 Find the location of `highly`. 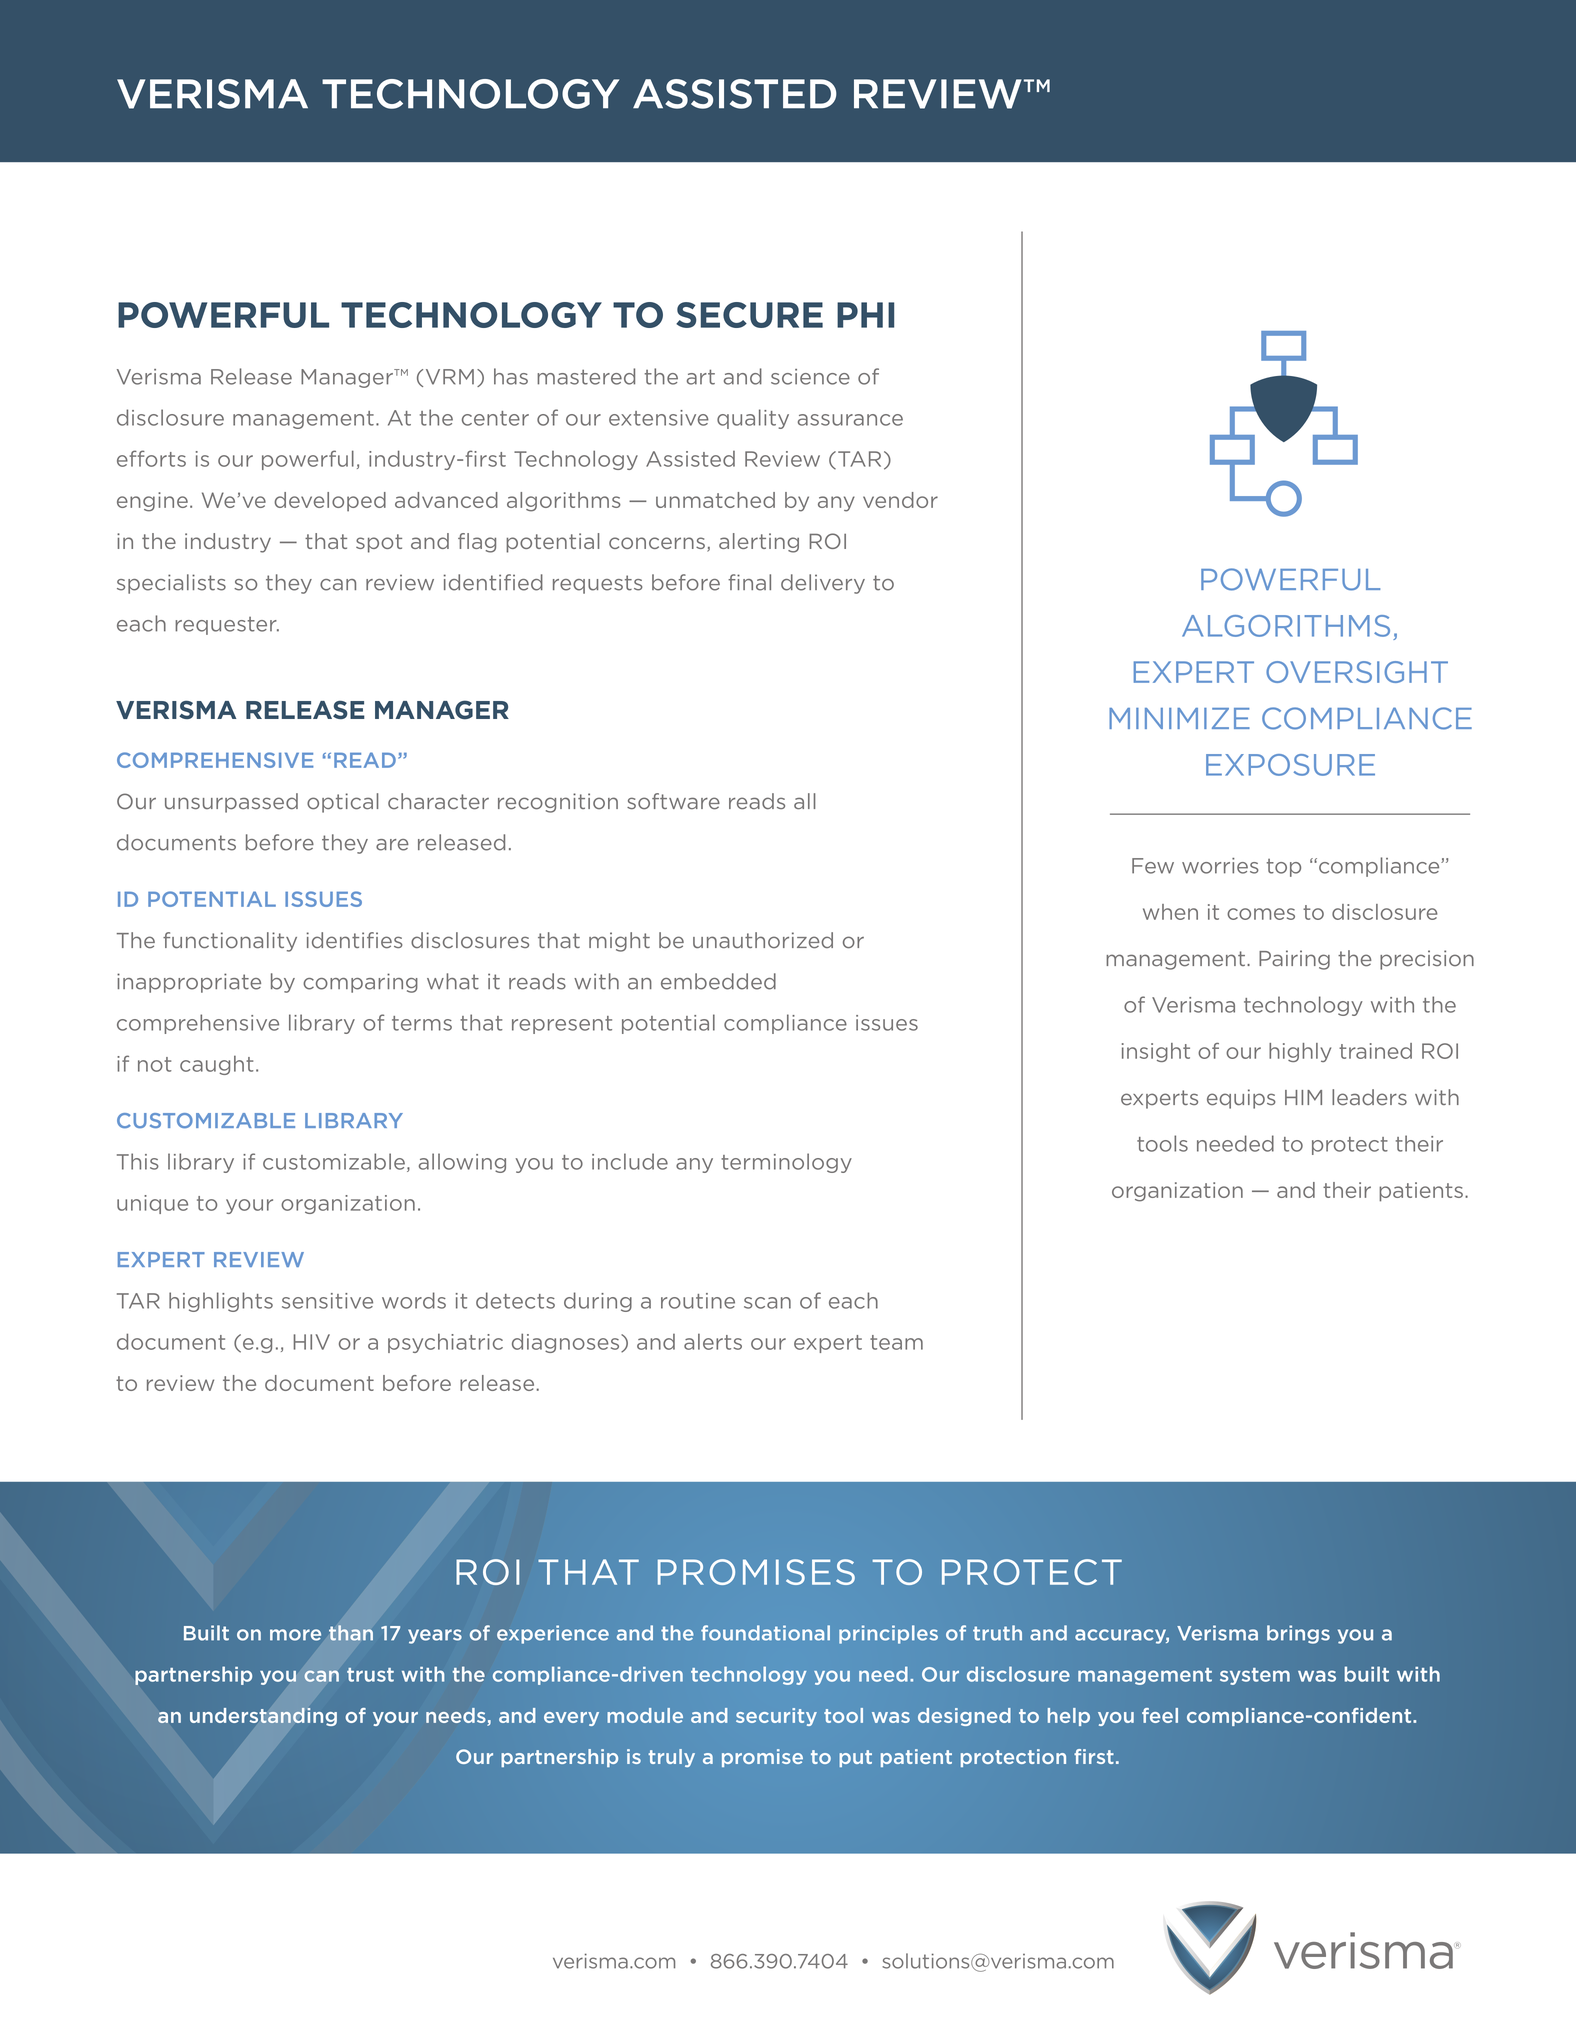

highly is located at coordinates (1300, 1052).
